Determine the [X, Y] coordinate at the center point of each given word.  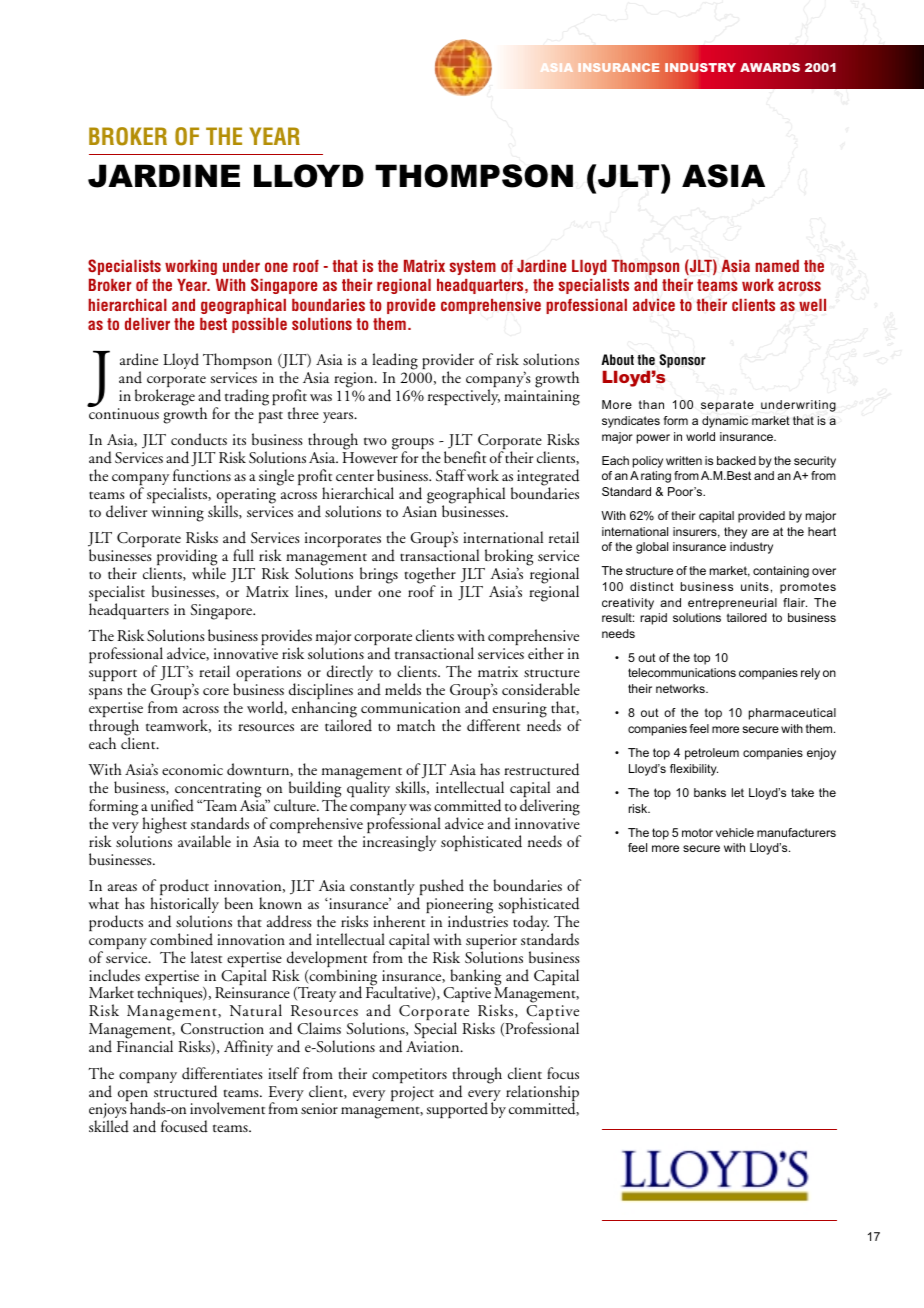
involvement [227, 1108]
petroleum [712, 754]
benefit [465, 457]
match [416, 725]
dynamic [725, 422]
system [473, 267]
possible [259, 325]
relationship [542, 1094]
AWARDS [770, 67]
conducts [199, 439]
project [412, 1093]
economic [192, 769]
